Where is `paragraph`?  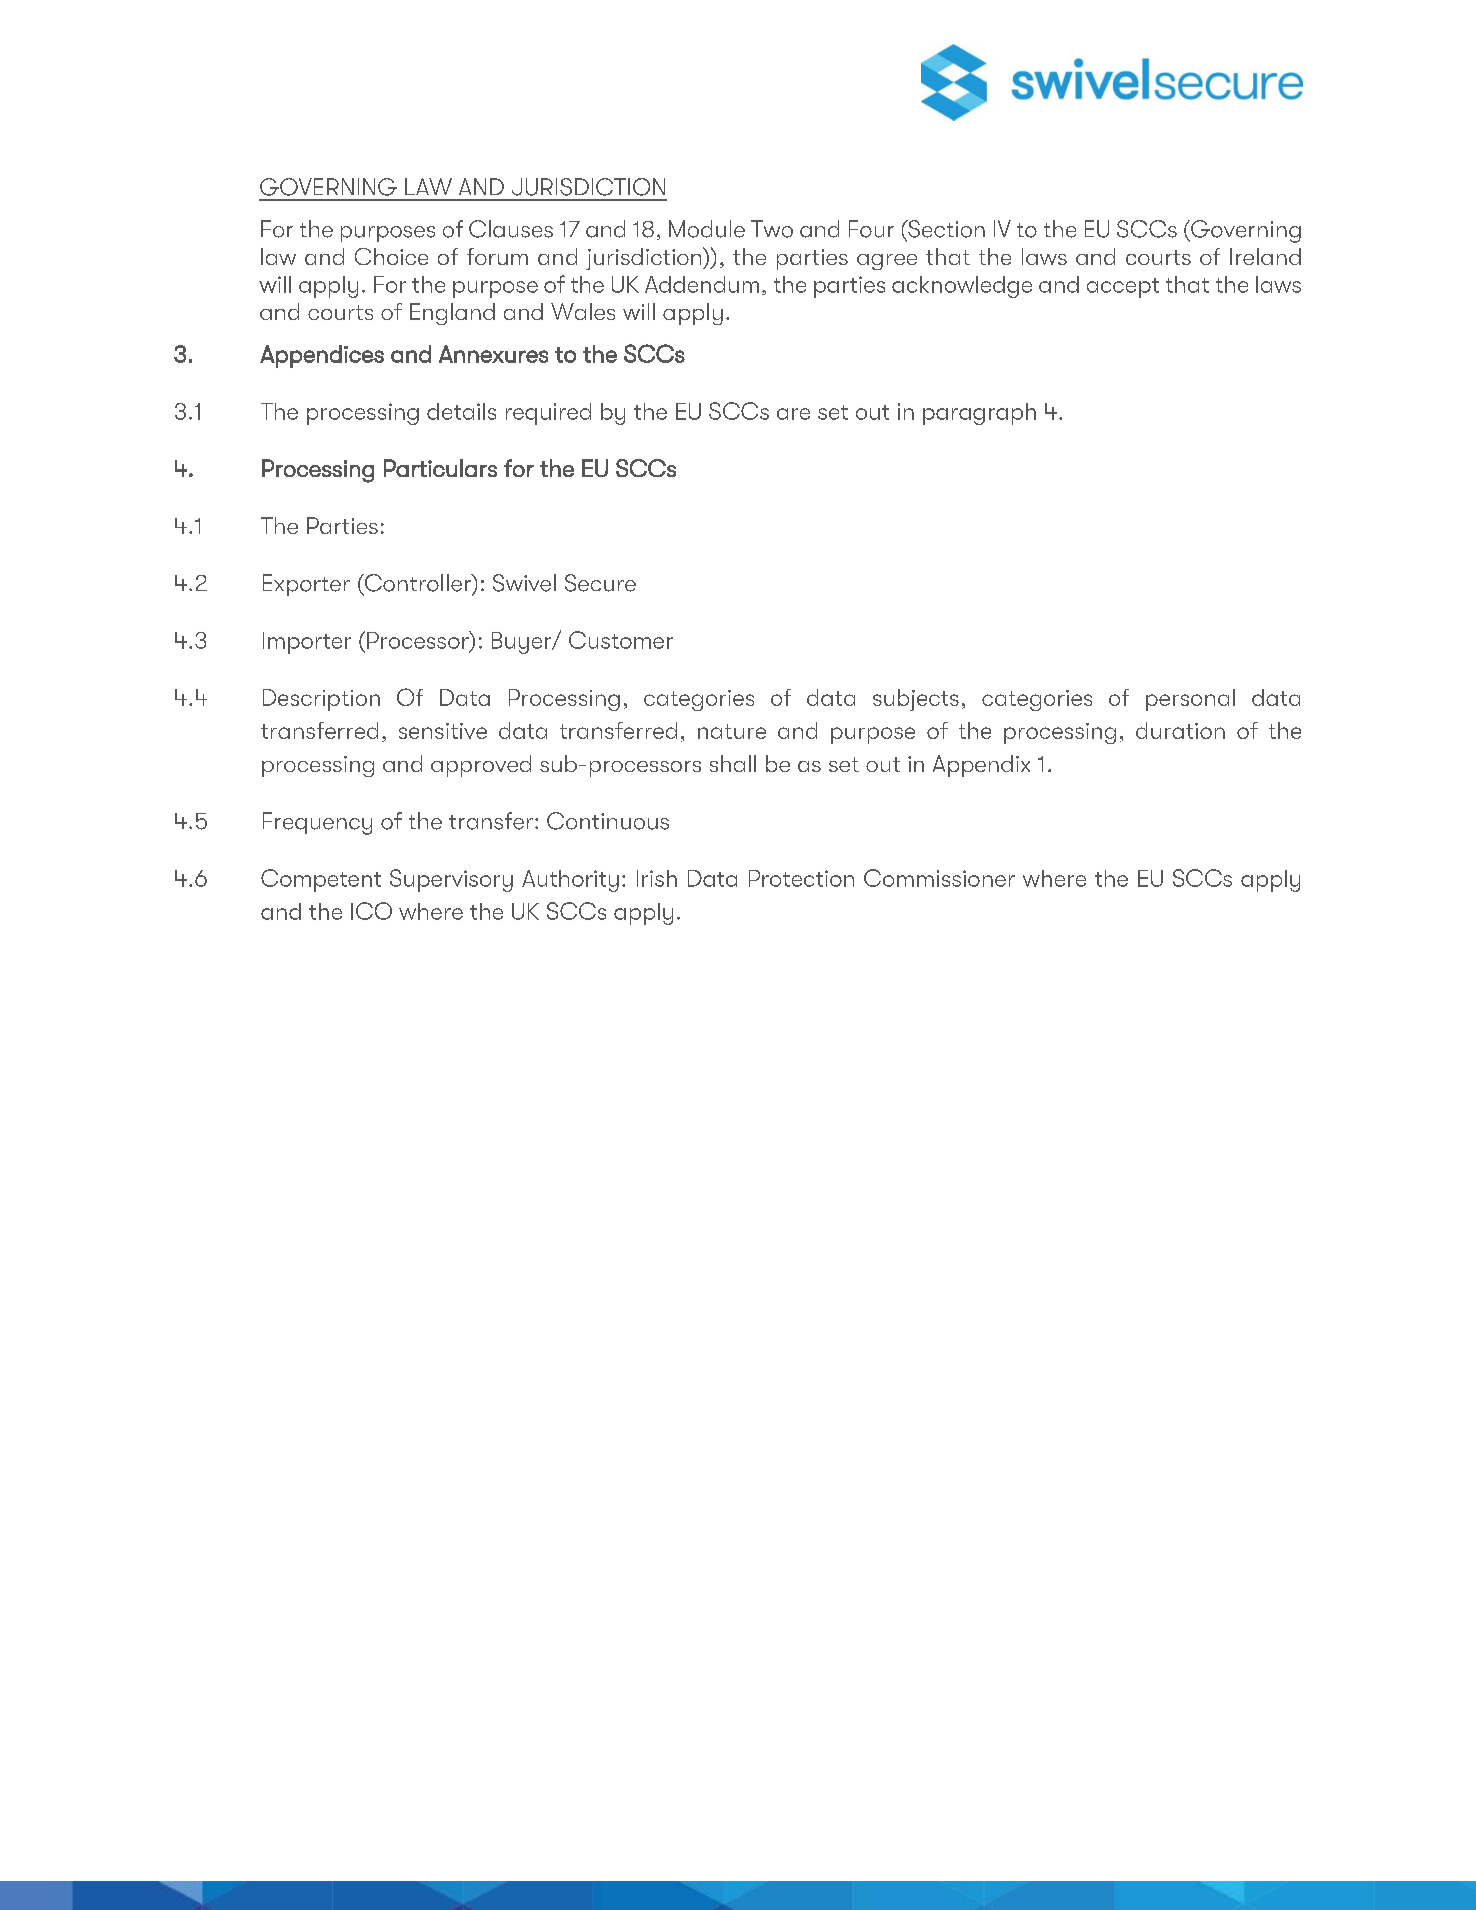 paragraph is located at coordinates (979, 414).
